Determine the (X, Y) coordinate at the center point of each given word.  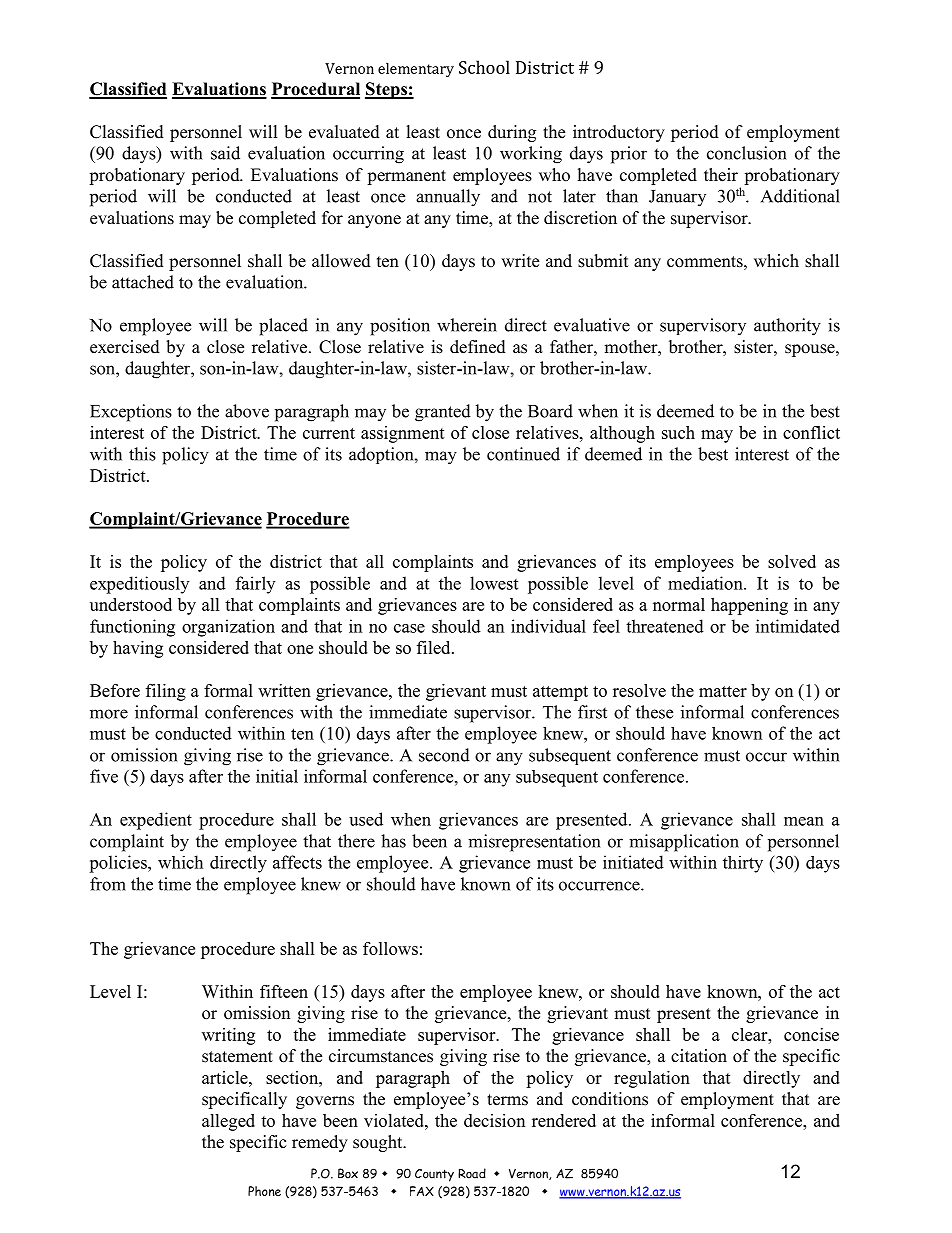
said (225, 153)
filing (166, 692)
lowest (494, 583)
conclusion (746, 153)
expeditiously (139, 585)
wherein (467, 325)
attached (143, 282)
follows (390, 948)
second (444, 755)
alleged (228, 1122)
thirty (743, 864)
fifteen (284, 991)
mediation (706, 583)
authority (787, 327)
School (484, 67)
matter (723, 691)
